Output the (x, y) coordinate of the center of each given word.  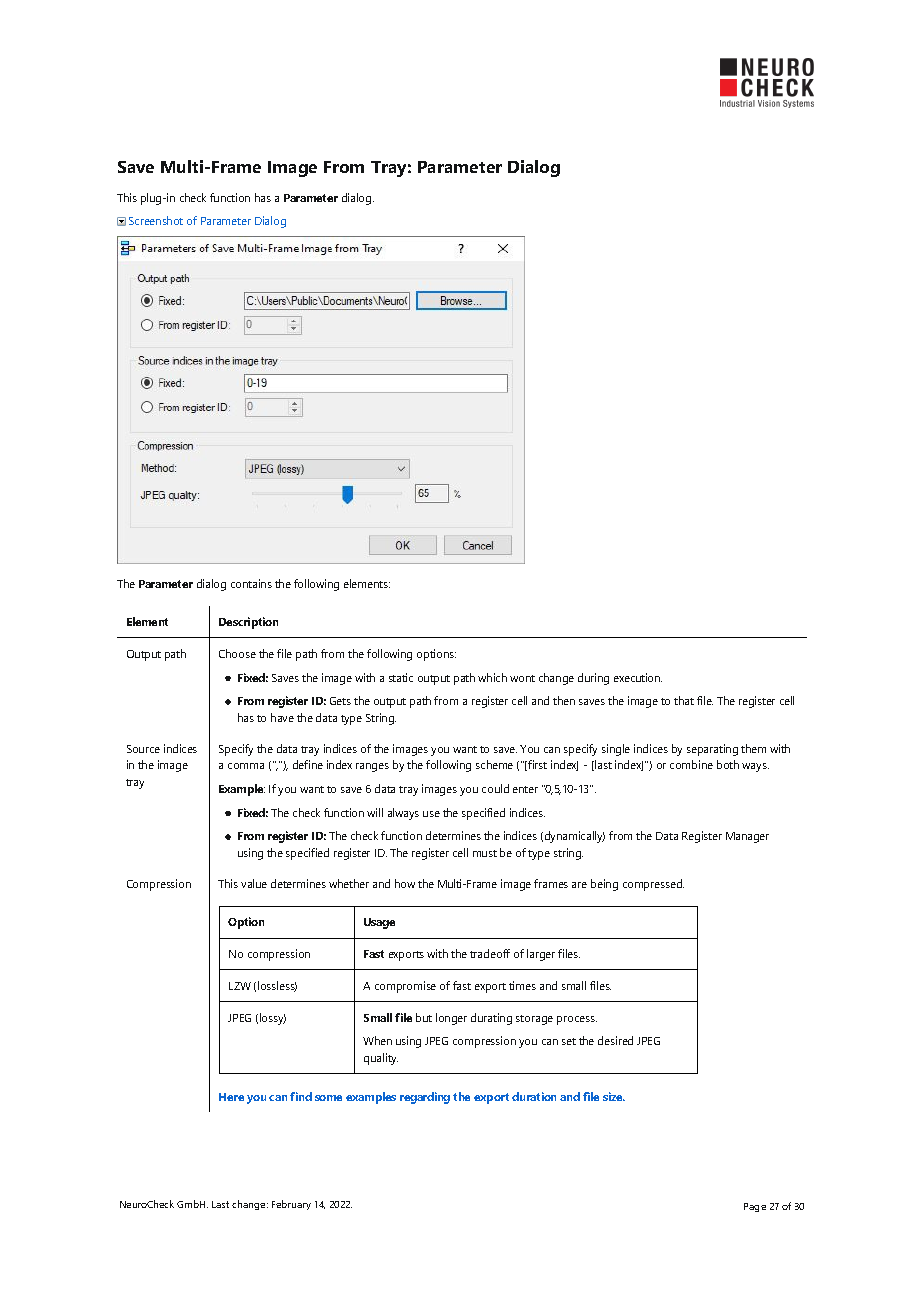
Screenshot (156, 220)
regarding (425, 1098)
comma (246, 766)
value (254, 883)
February (291, 1205)
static (401, 677)
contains (251, 583)
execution (638, 677)
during (593, 679)
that (684, 700)
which (492, 677)
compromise (405, 987)
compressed (653, 885)
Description (248, 623)
